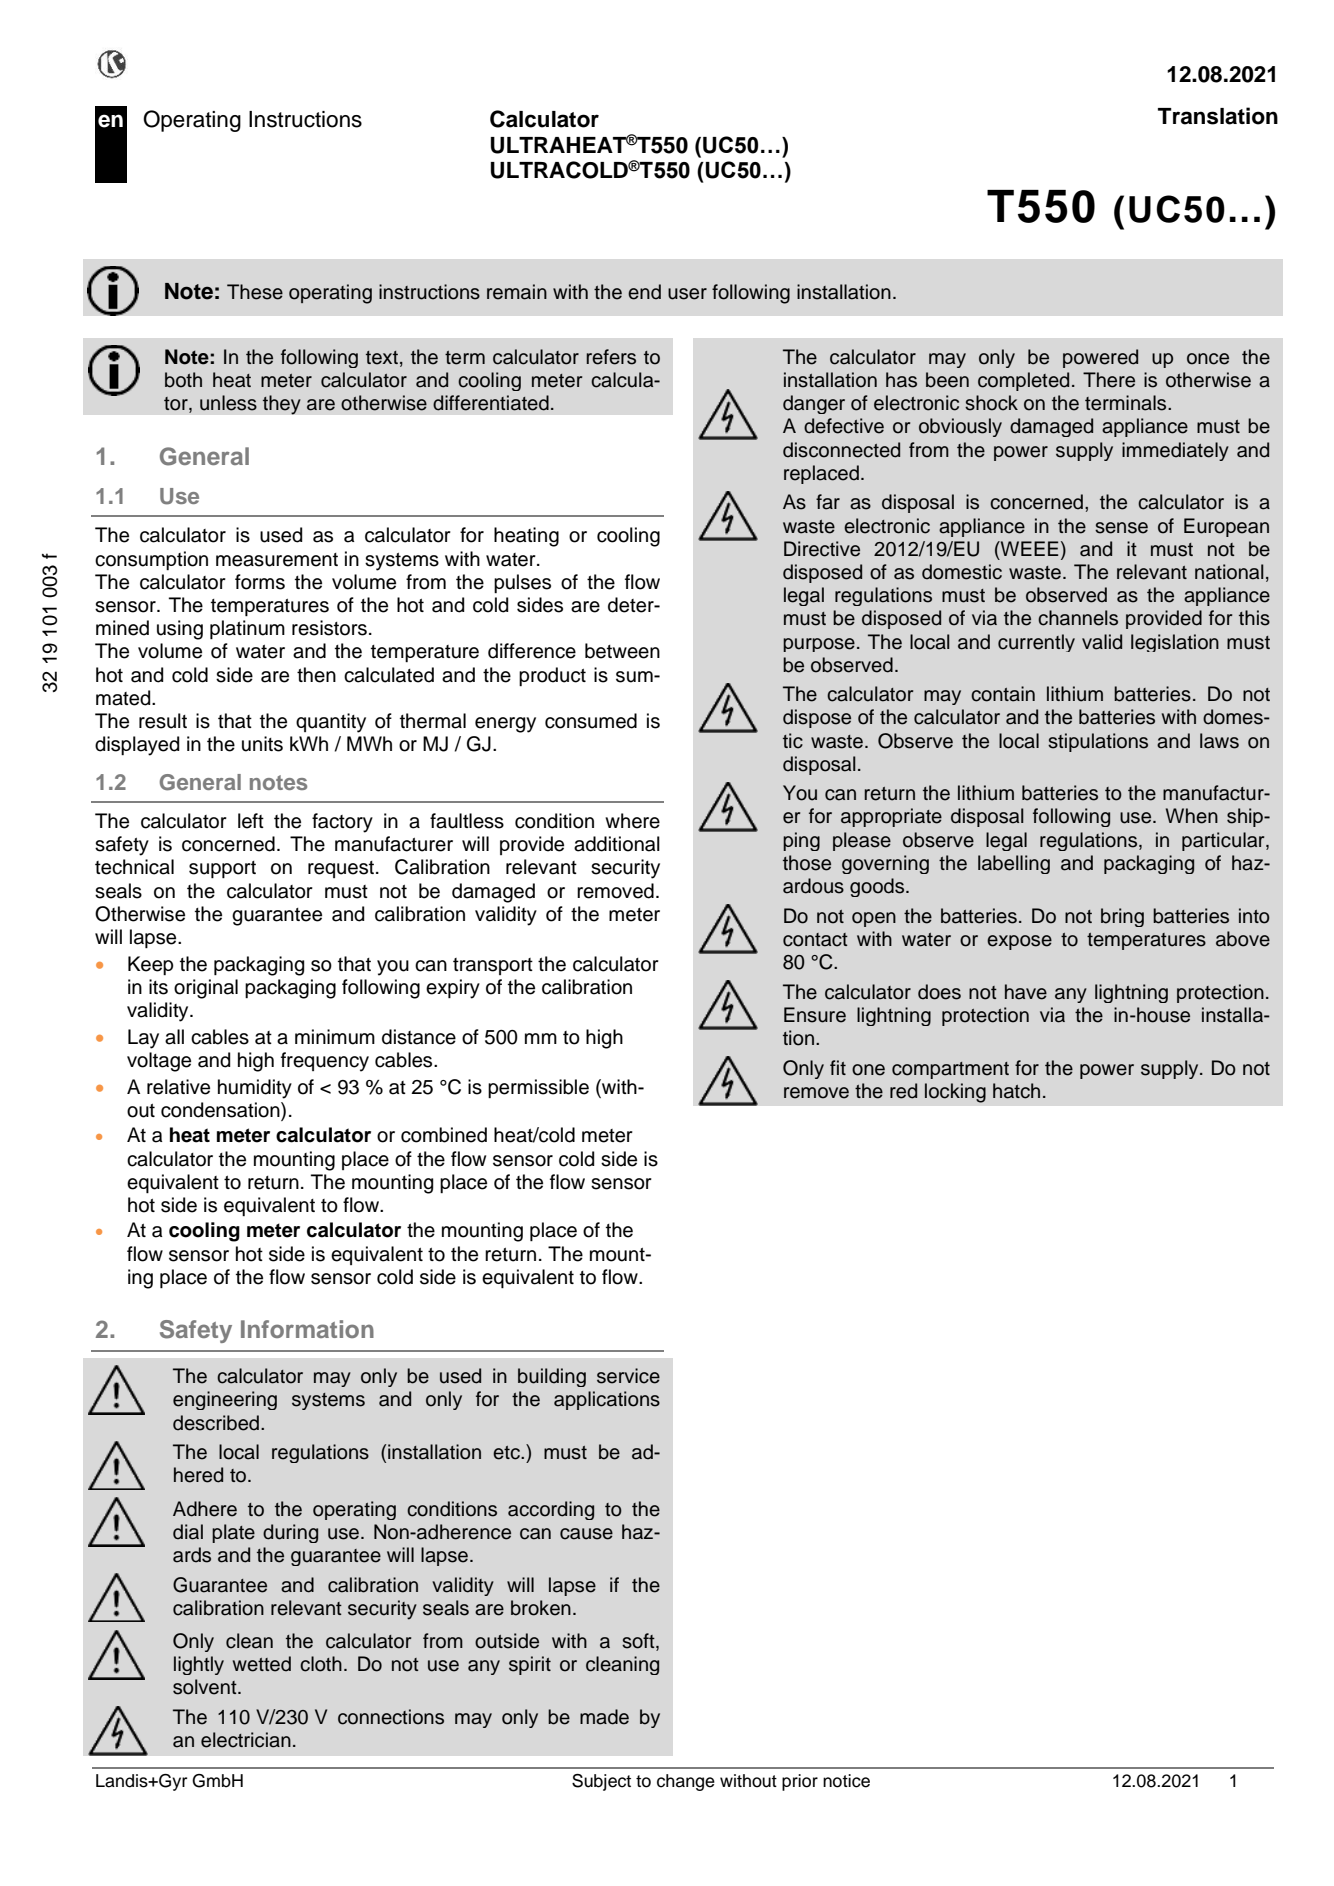 The width and height of the screenshot is (1334, 1886). What do you see at coordinates (1016, 1091) in the screenshot?
I see `hatch` at bounding box center [1016, 1091].
